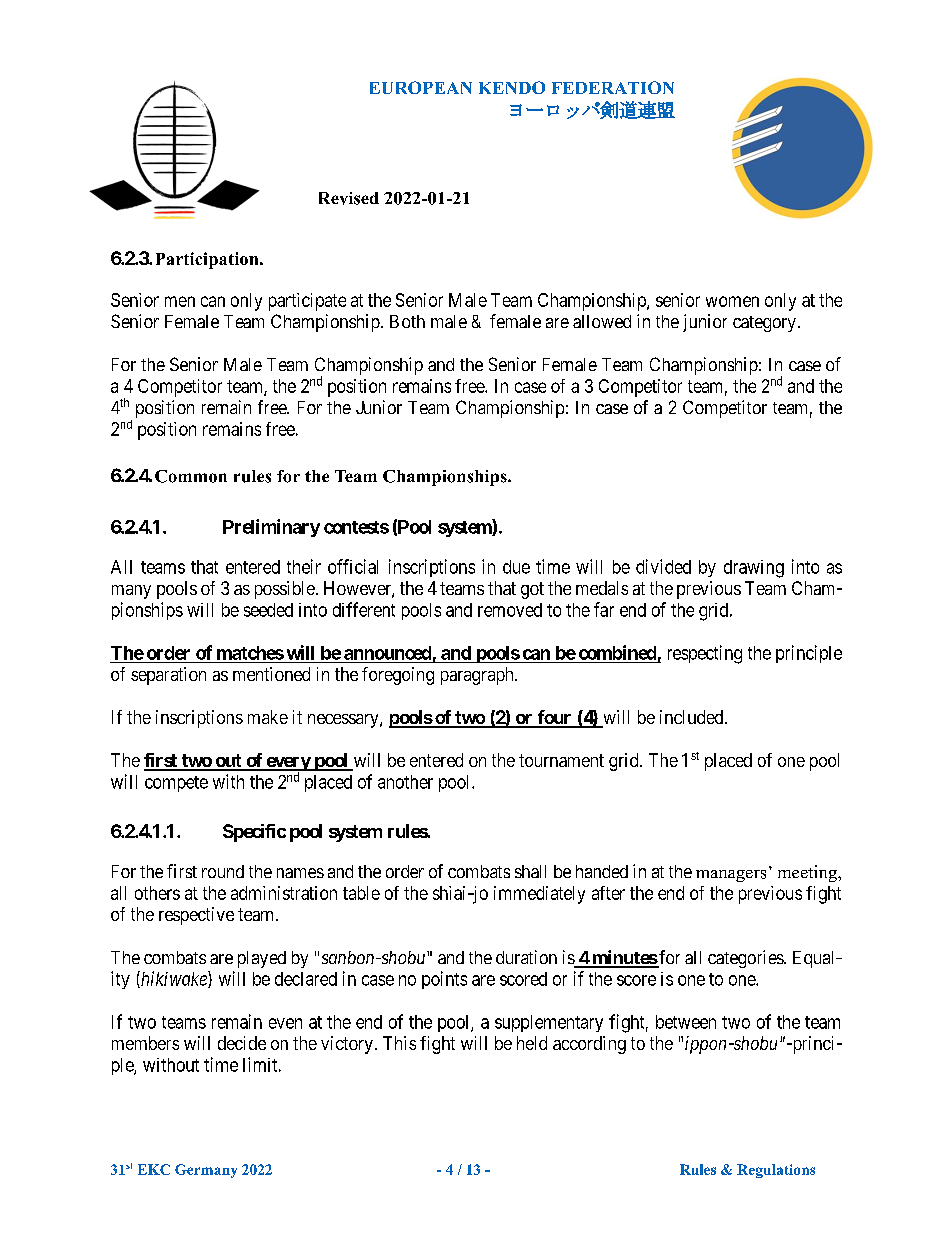 The width and height of the screenshot is (952, 1233). Describe the element at coordinates (705, 654) in the screenshot. I see `respecting` at that location.
